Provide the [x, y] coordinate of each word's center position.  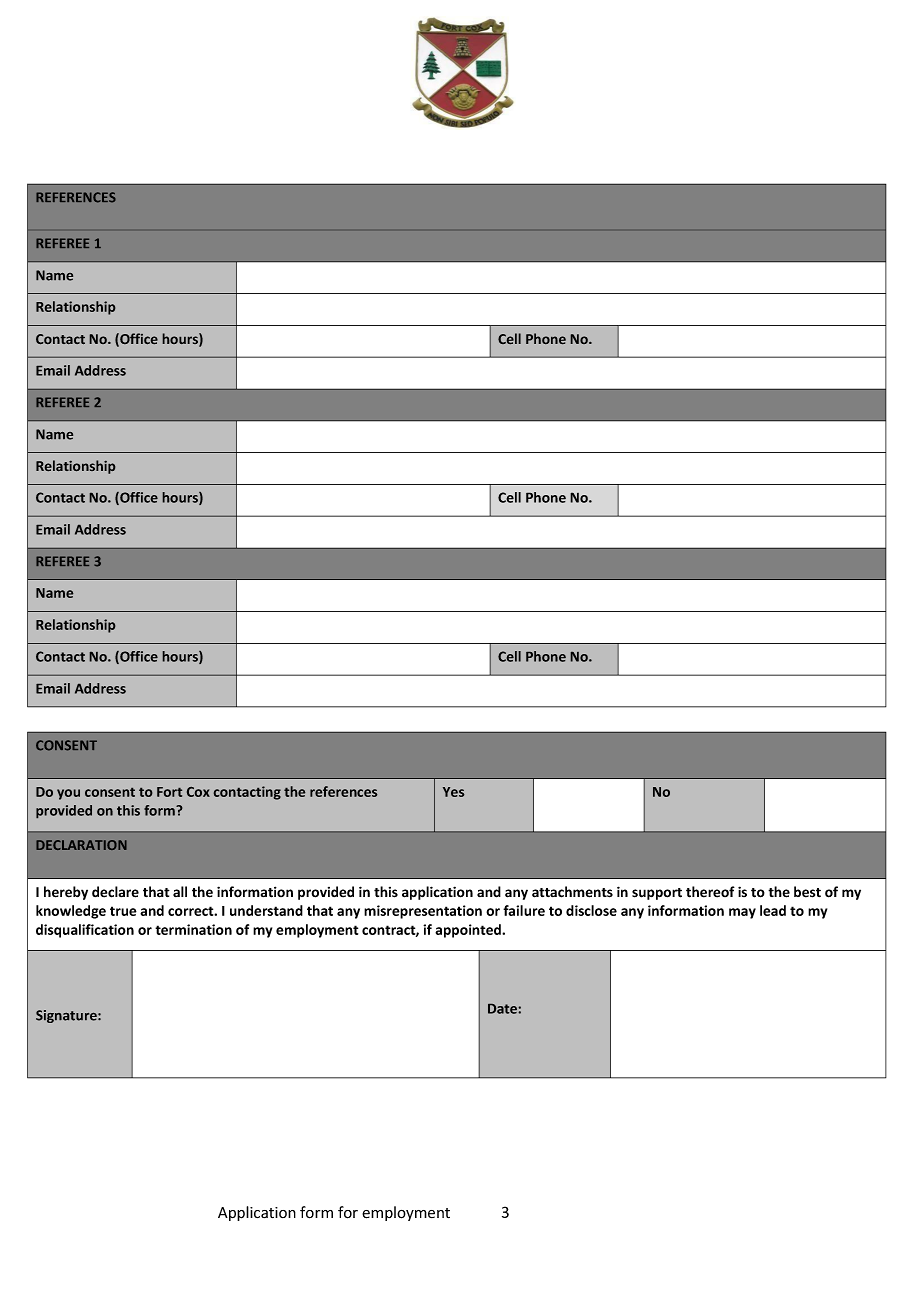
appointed [469, 931]
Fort [169, 792]
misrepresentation [423, 912]
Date [502, 1009]
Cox [198, 792]
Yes [453, 792]
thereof [710, 892]
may [742, 913]
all [180, 891]
